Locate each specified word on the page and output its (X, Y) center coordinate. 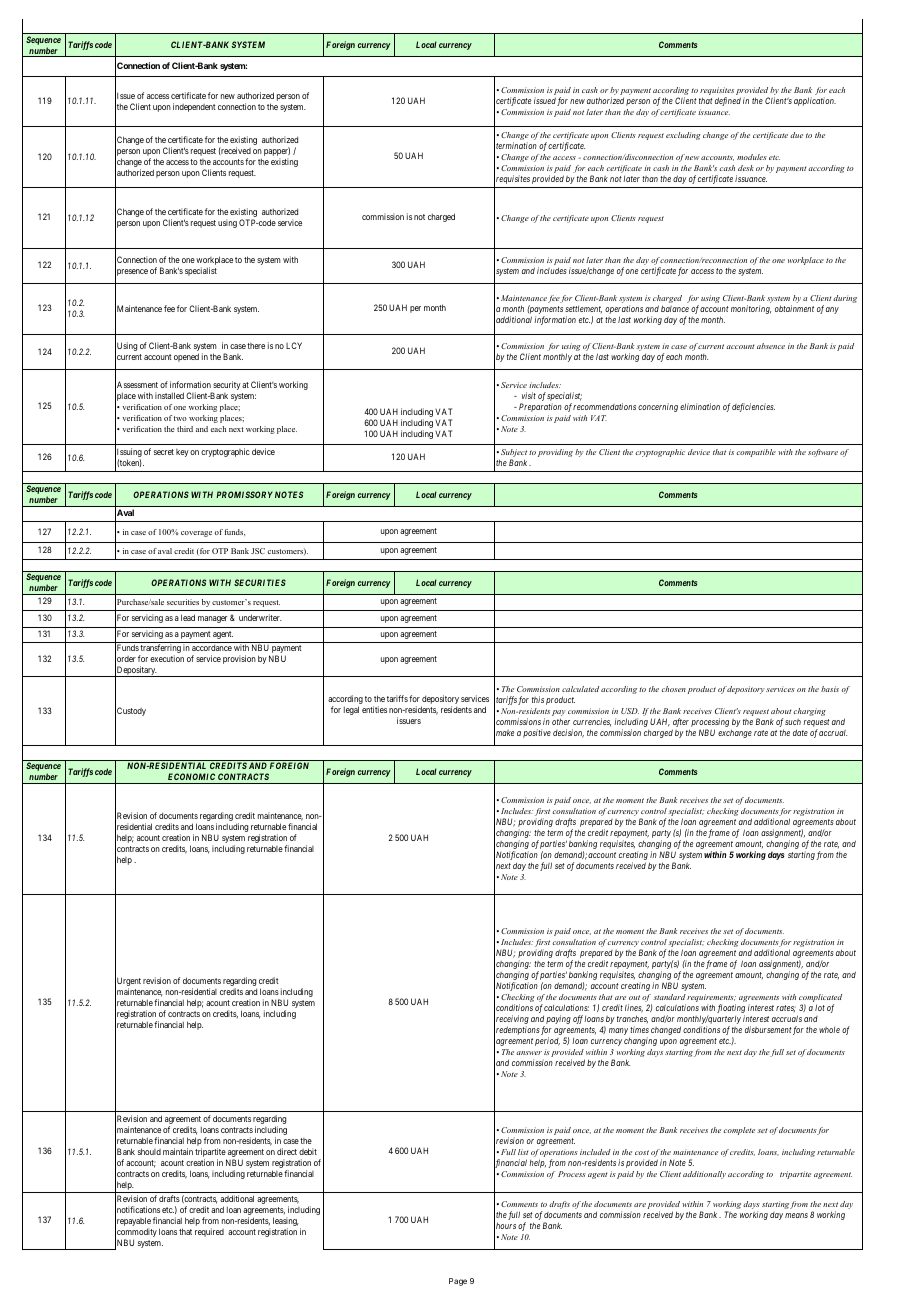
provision (239, 659)
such (793, 722)
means (796, 1215)
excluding (683, 136)
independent (194, 107)
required (209, 1232)
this (538, 699)
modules (752, 157)
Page (458, 1282)
